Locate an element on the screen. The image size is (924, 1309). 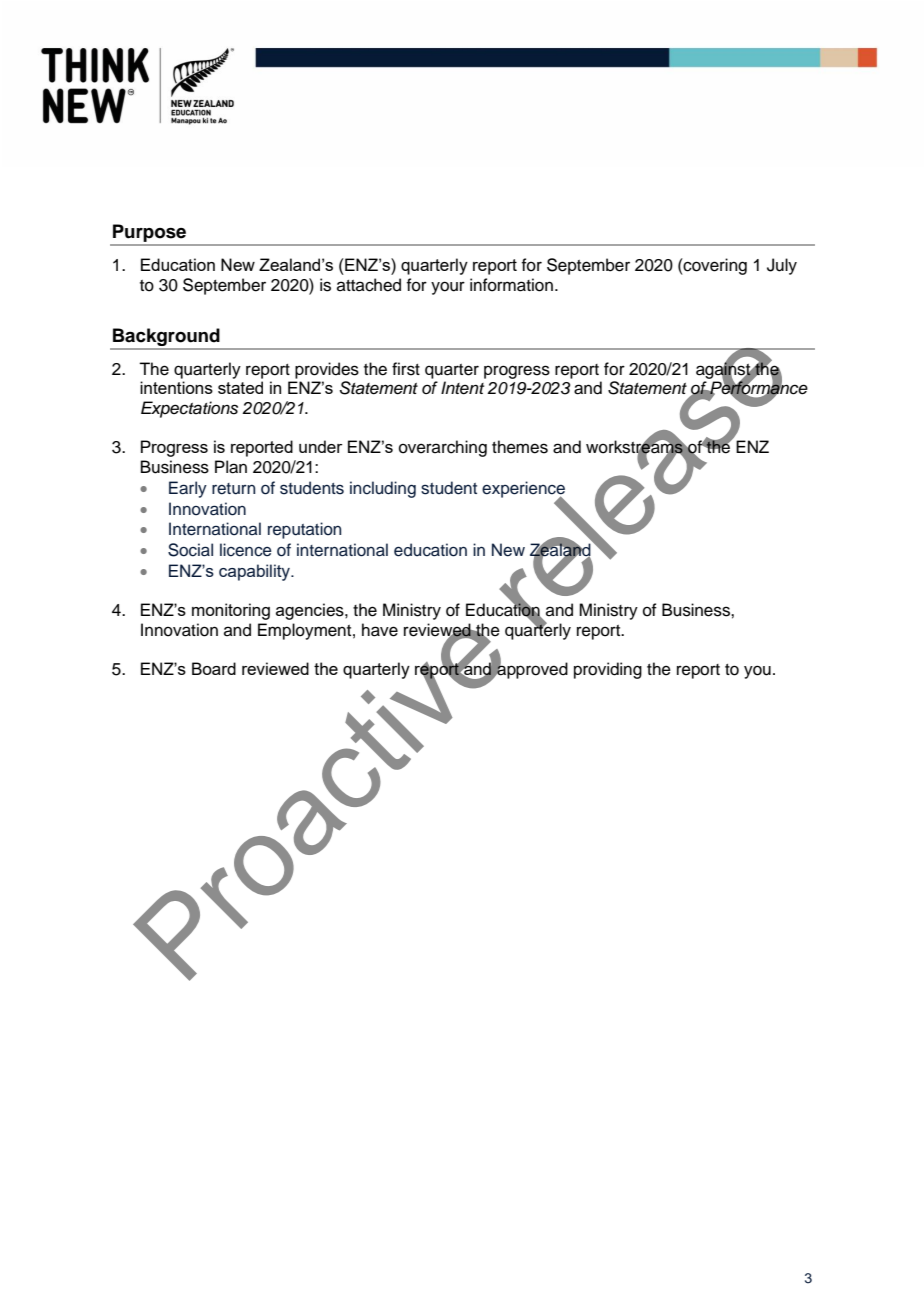
information is located at coordinates (511, 285).
